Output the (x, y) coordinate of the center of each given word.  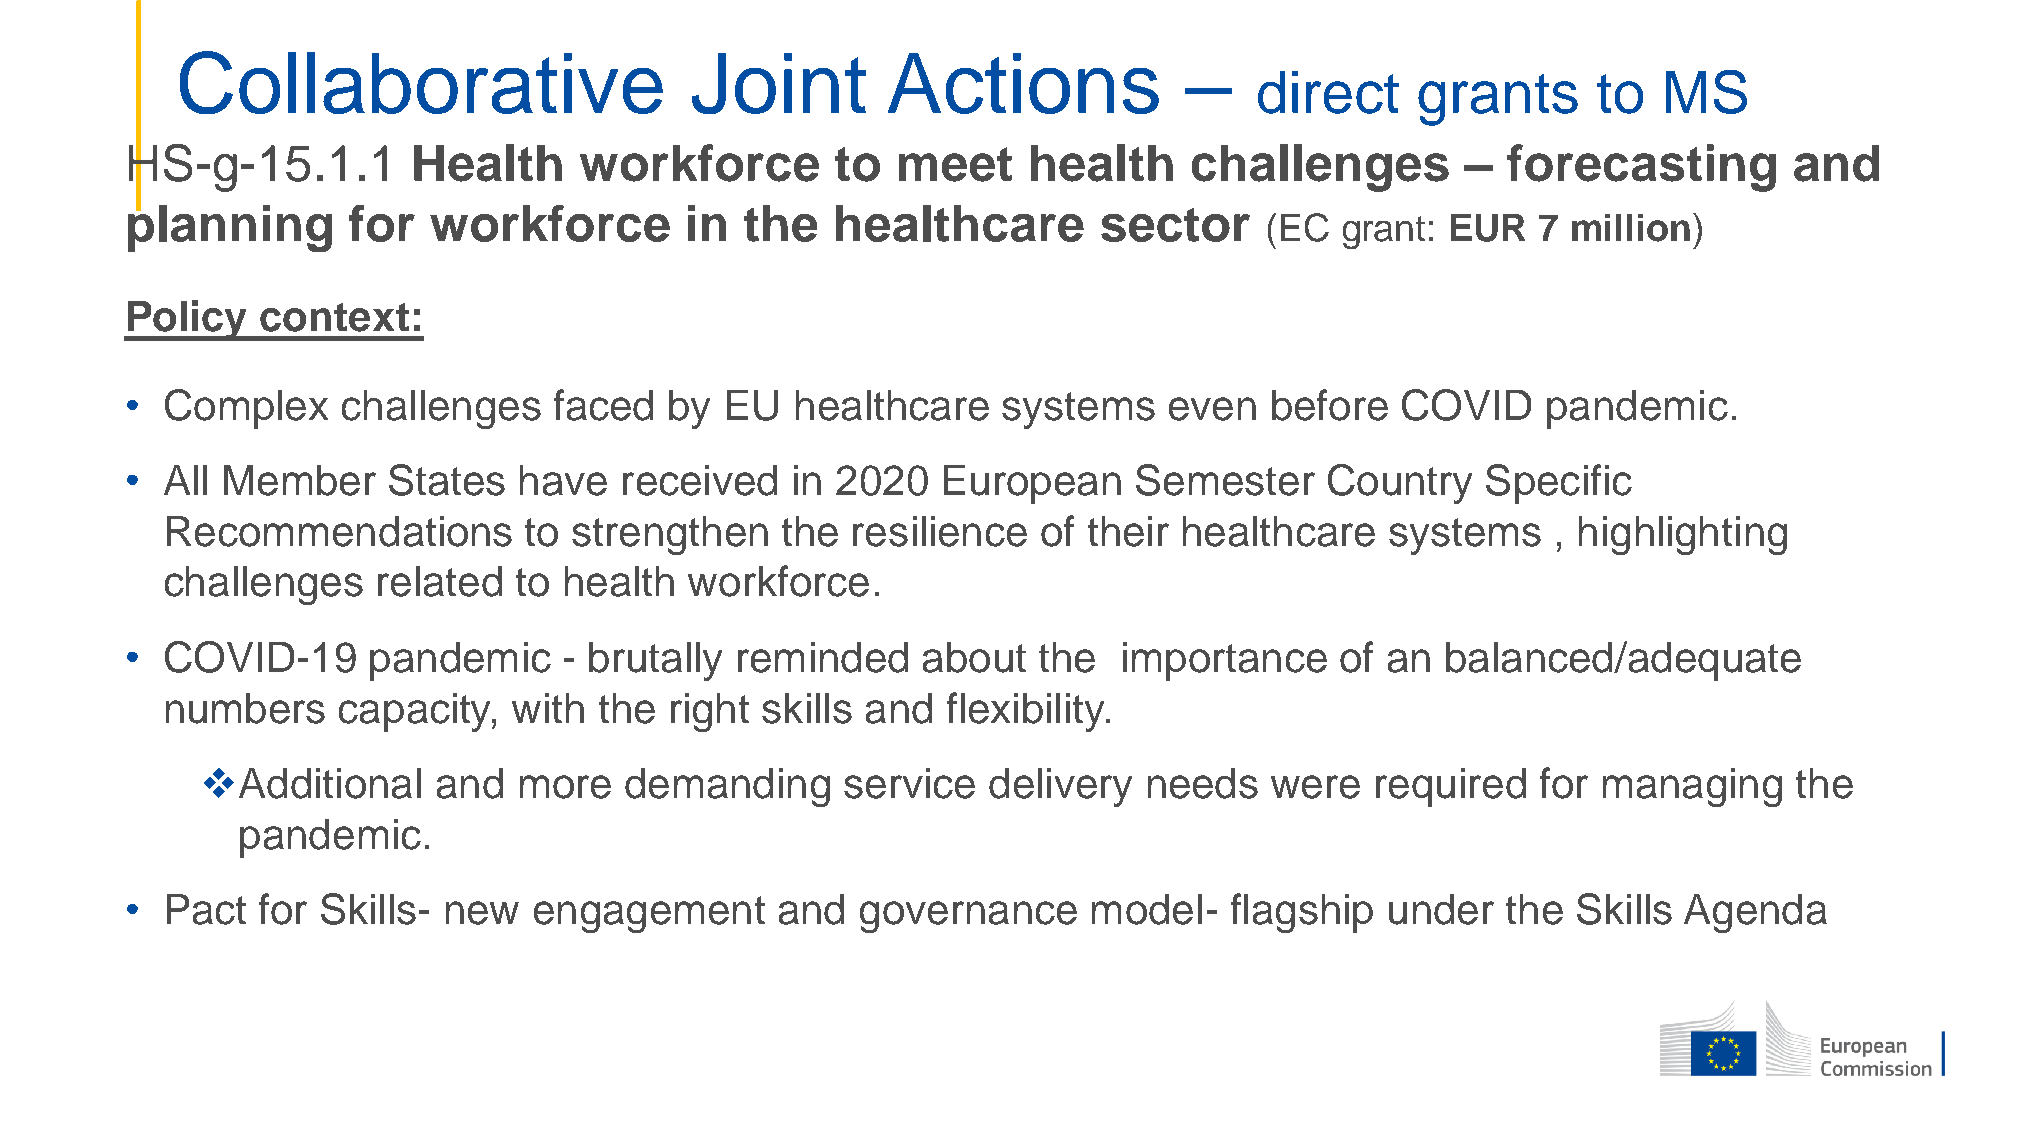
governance (968, 917)
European (1032, 484)
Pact (206, 909)
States (447, 480)
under (1441, 909)
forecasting (1641, 168)
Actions (1023, 83)
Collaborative (421, 82)
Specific (1559, 484)
